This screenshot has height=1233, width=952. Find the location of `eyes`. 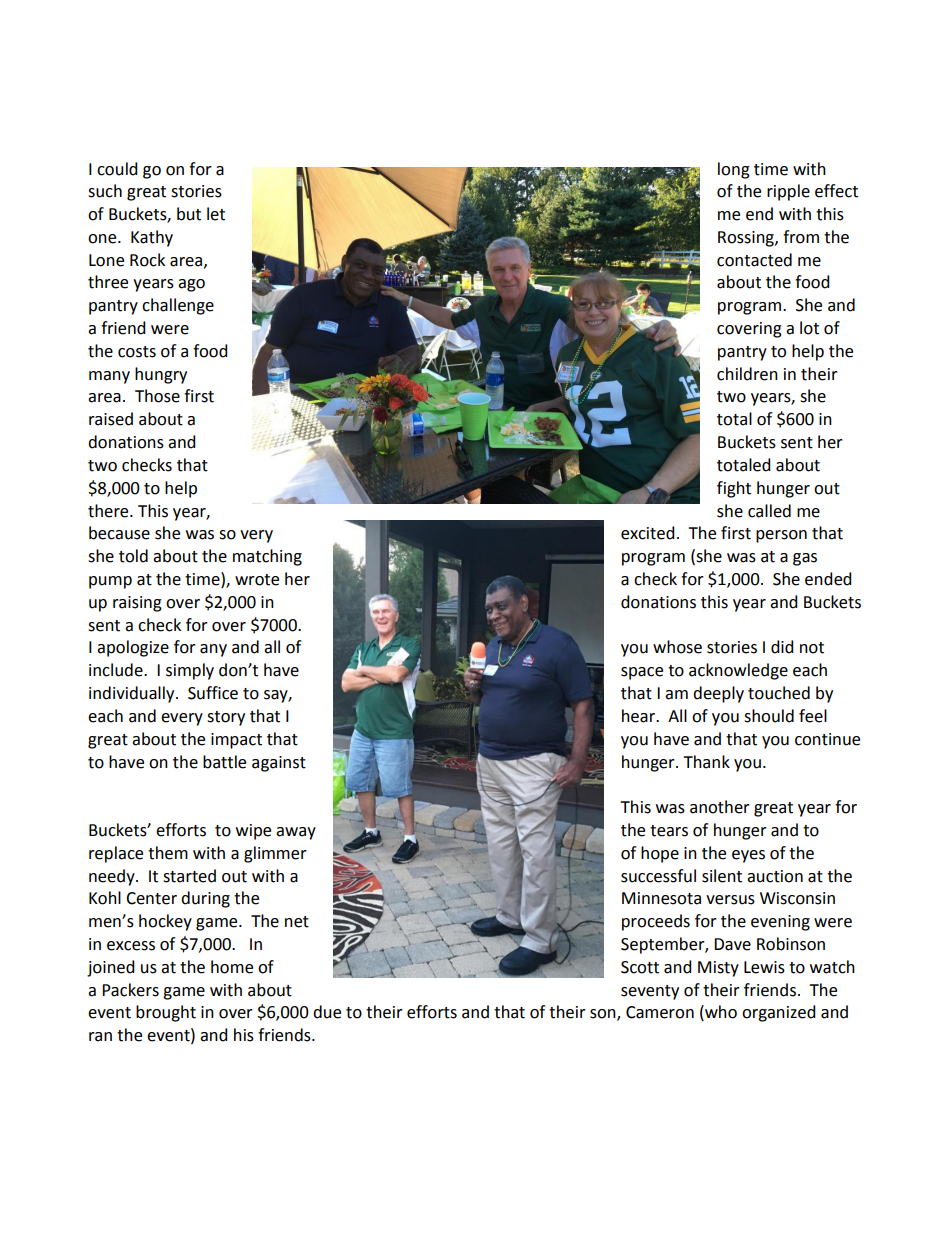

eyes is located at coordinates (748, 856).
